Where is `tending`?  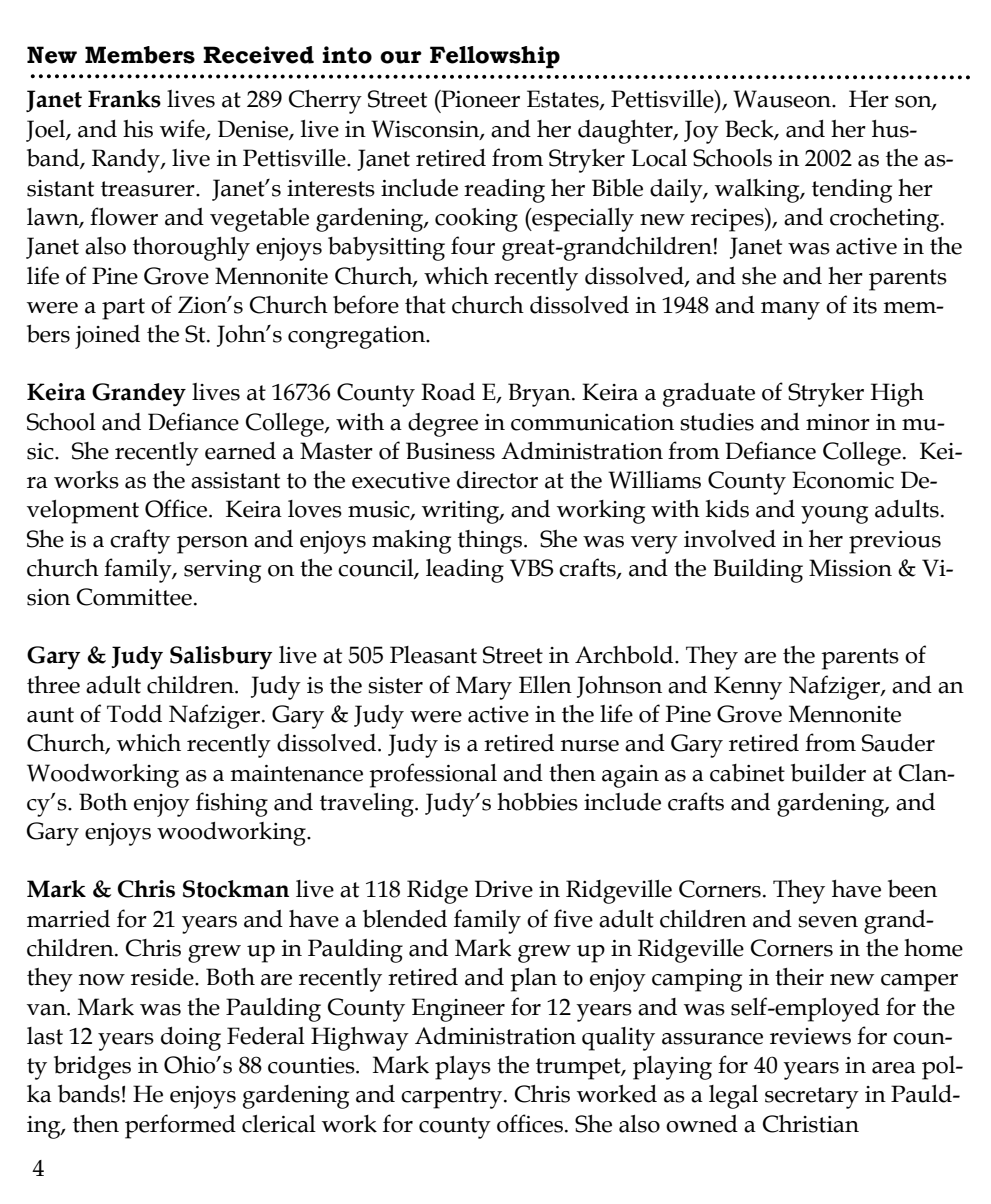
tending is located at coordinates (852, 191).
